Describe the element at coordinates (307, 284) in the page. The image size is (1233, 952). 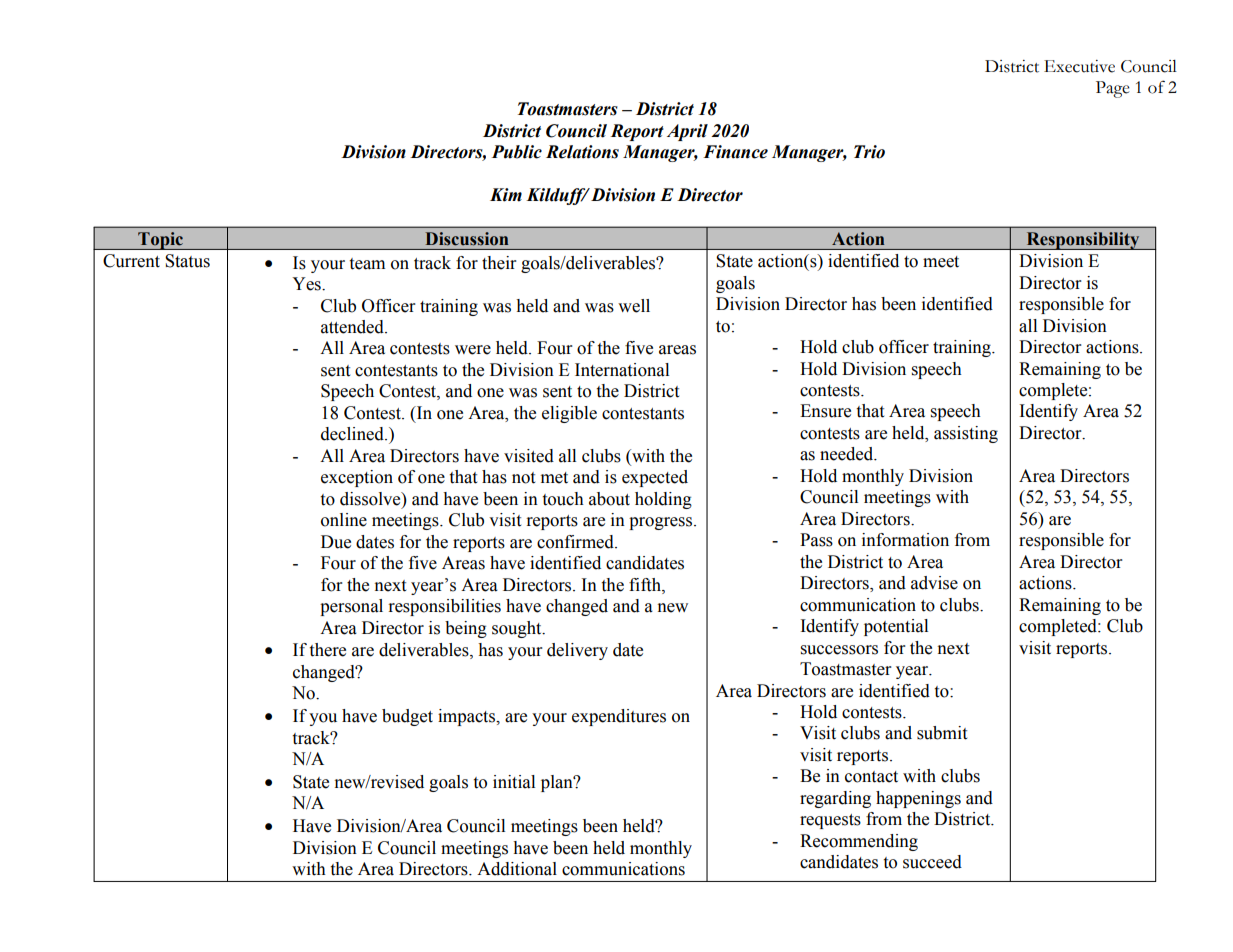
I see `Yes` at that location.
